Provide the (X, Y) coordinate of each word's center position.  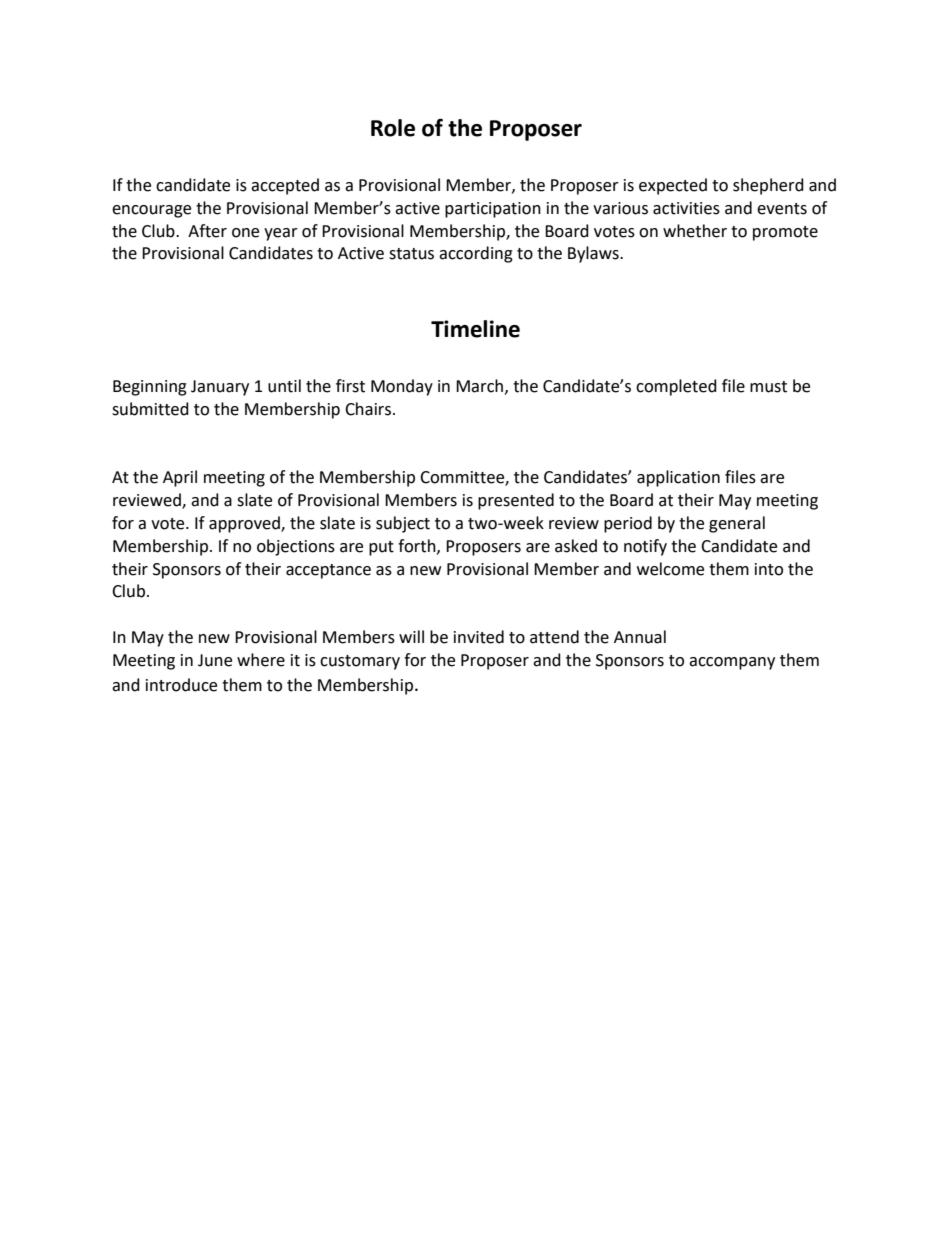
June (215, 660)
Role (393, 128)
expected (673, 186)
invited (479, 637)
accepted (285, 186)
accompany (732, 663)
